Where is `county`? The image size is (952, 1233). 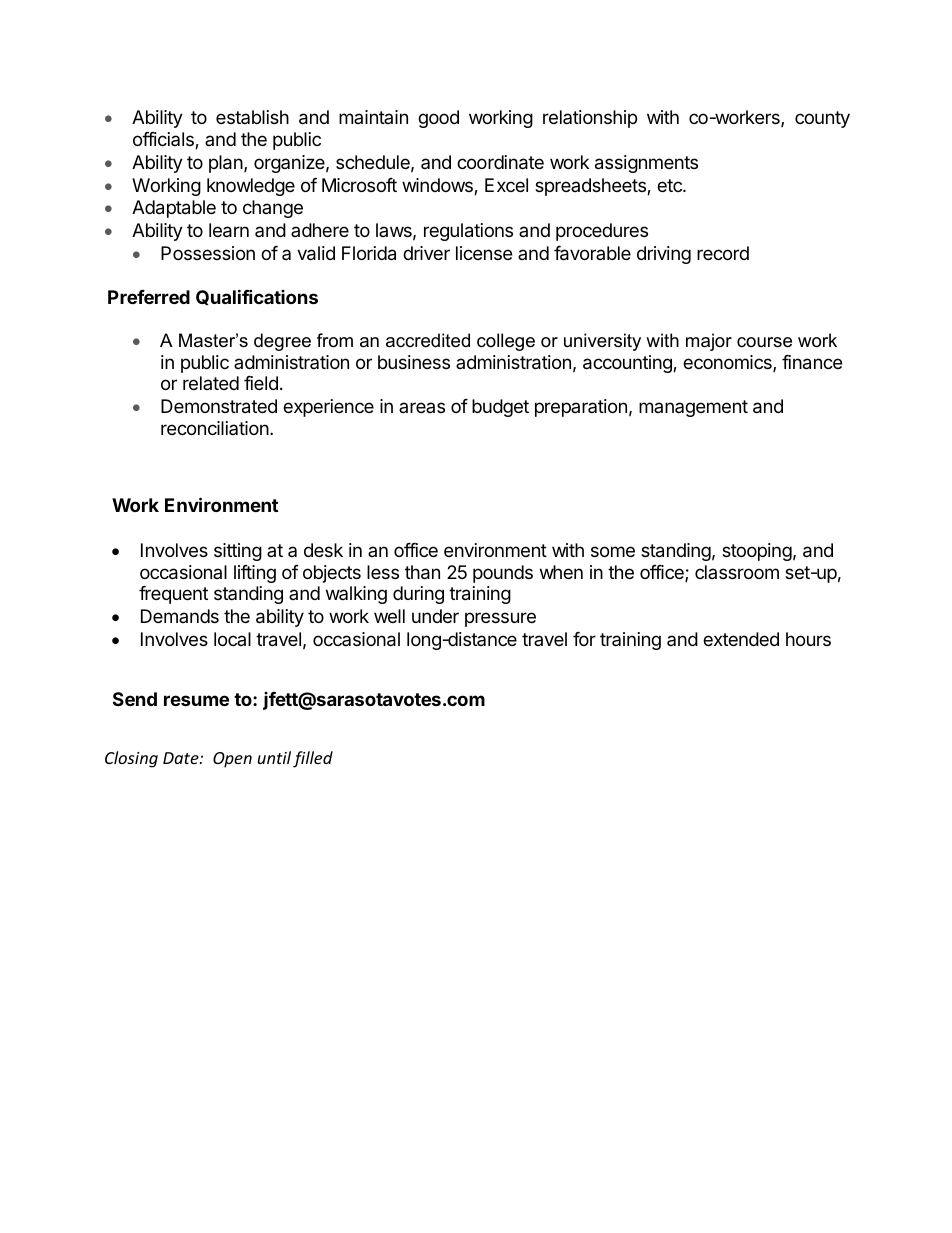
county is located at coordinates (822, 119).
